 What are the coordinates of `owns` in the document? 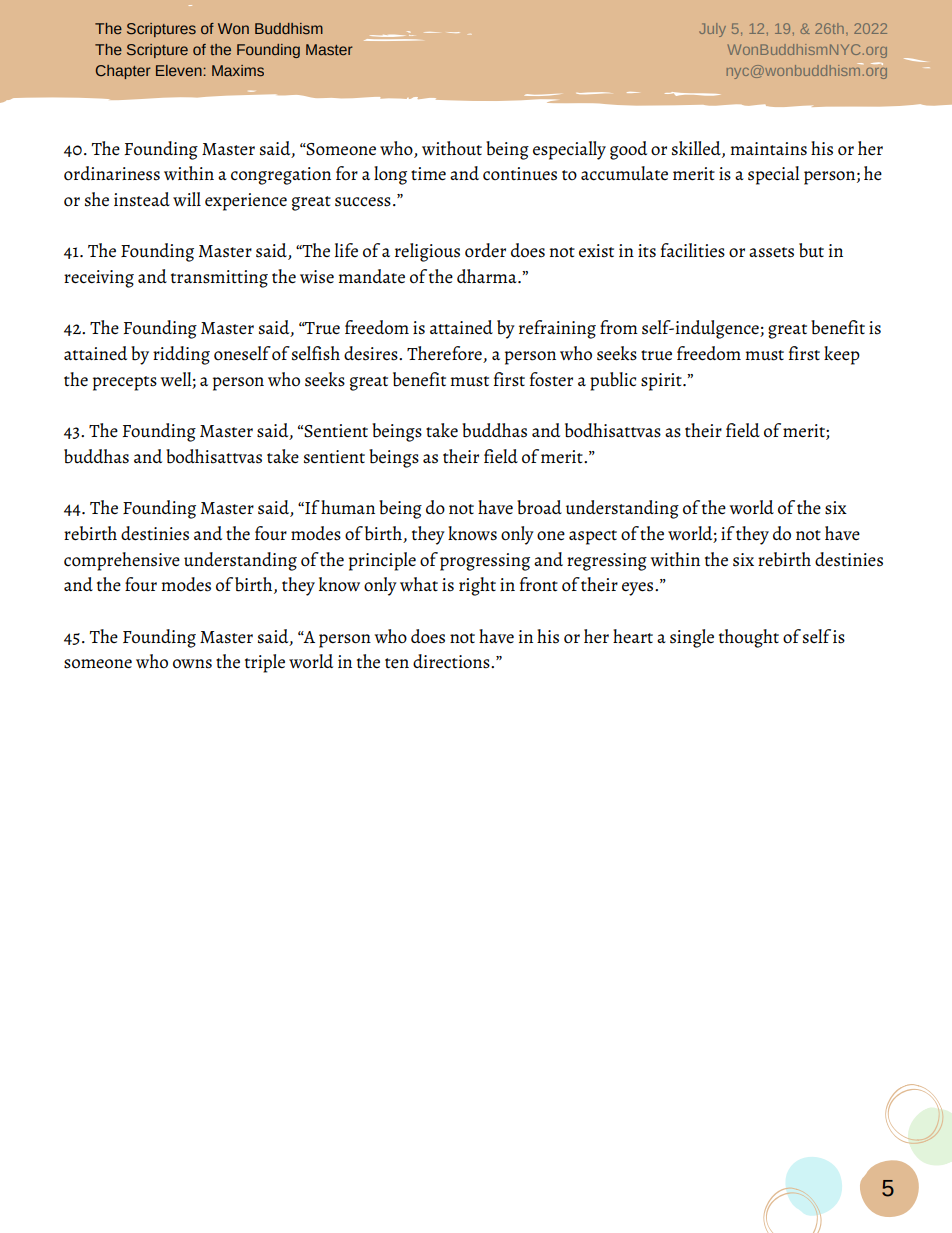 It's located at (192, 664).
